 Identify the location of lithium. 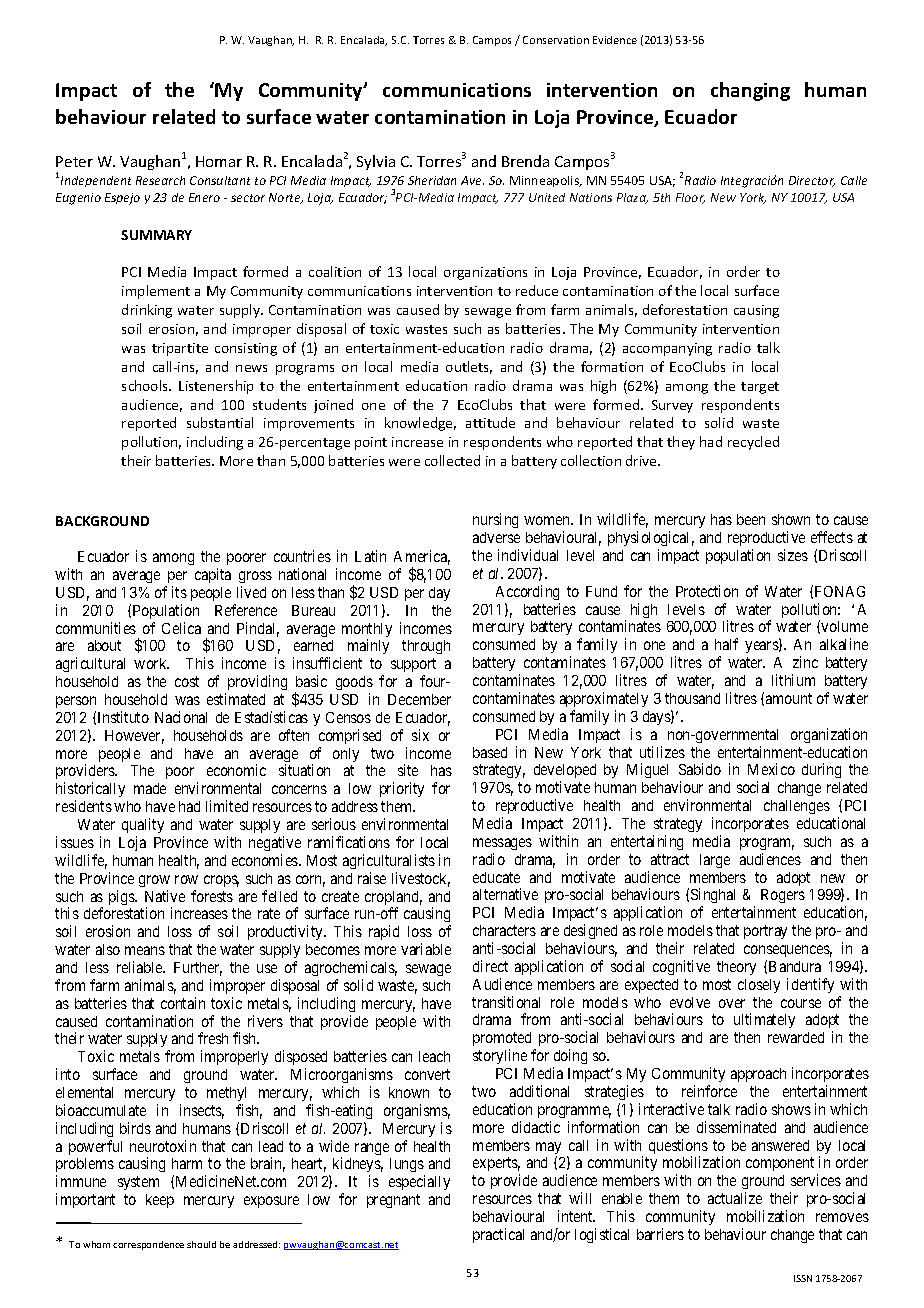
(793, 680).
